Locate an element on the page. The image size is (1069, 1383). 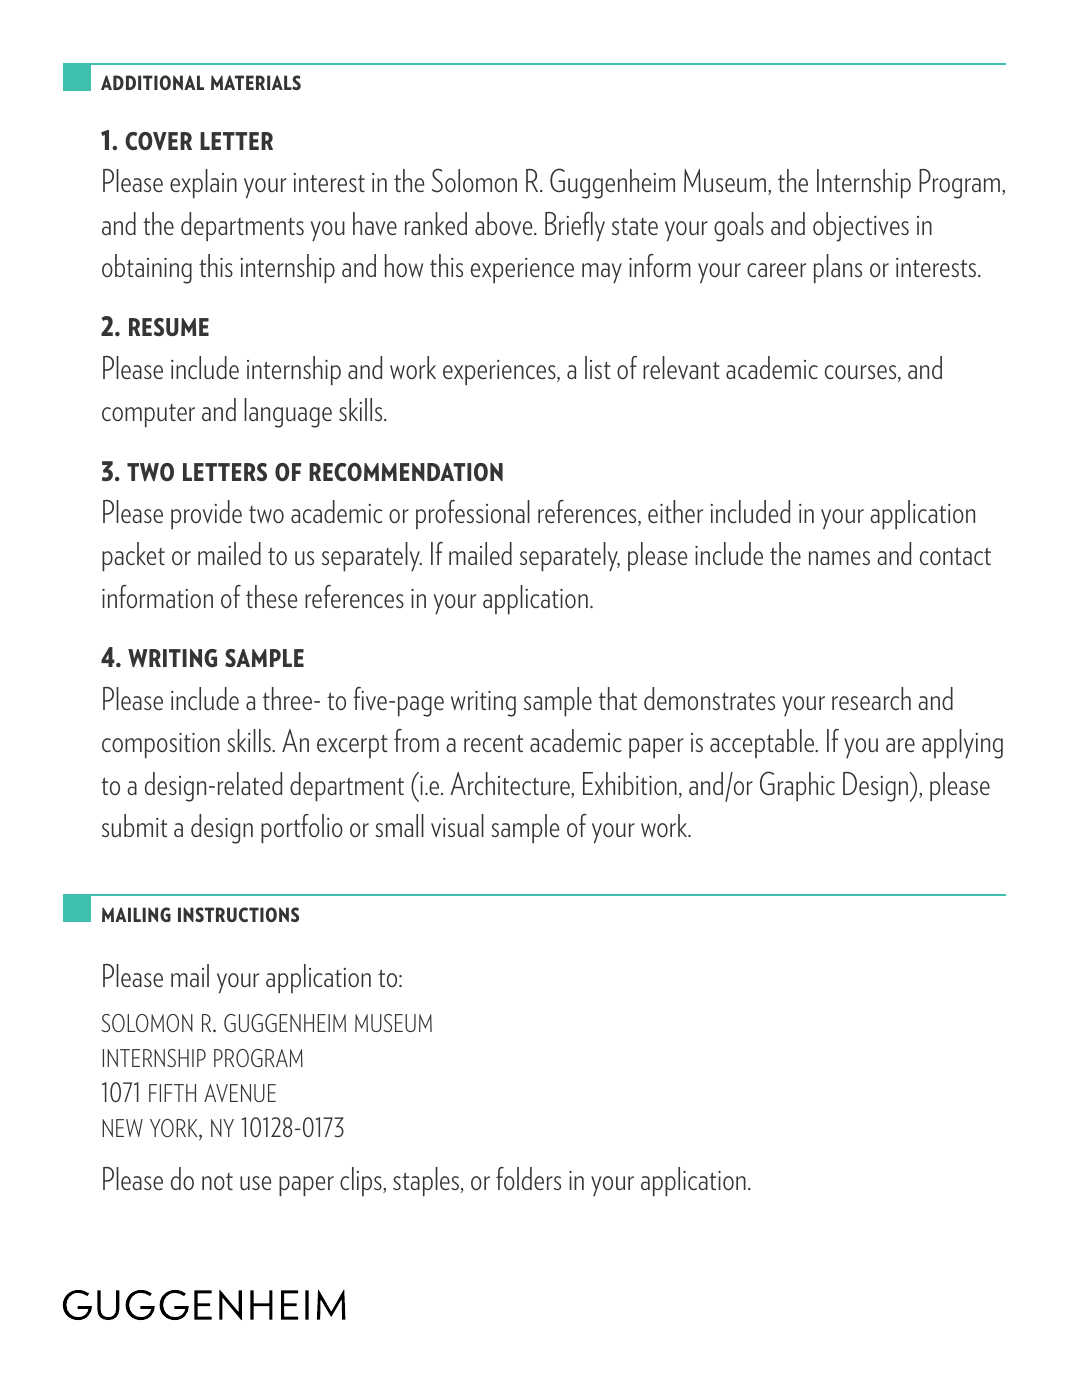
names is located at coordinates (839, 558).
